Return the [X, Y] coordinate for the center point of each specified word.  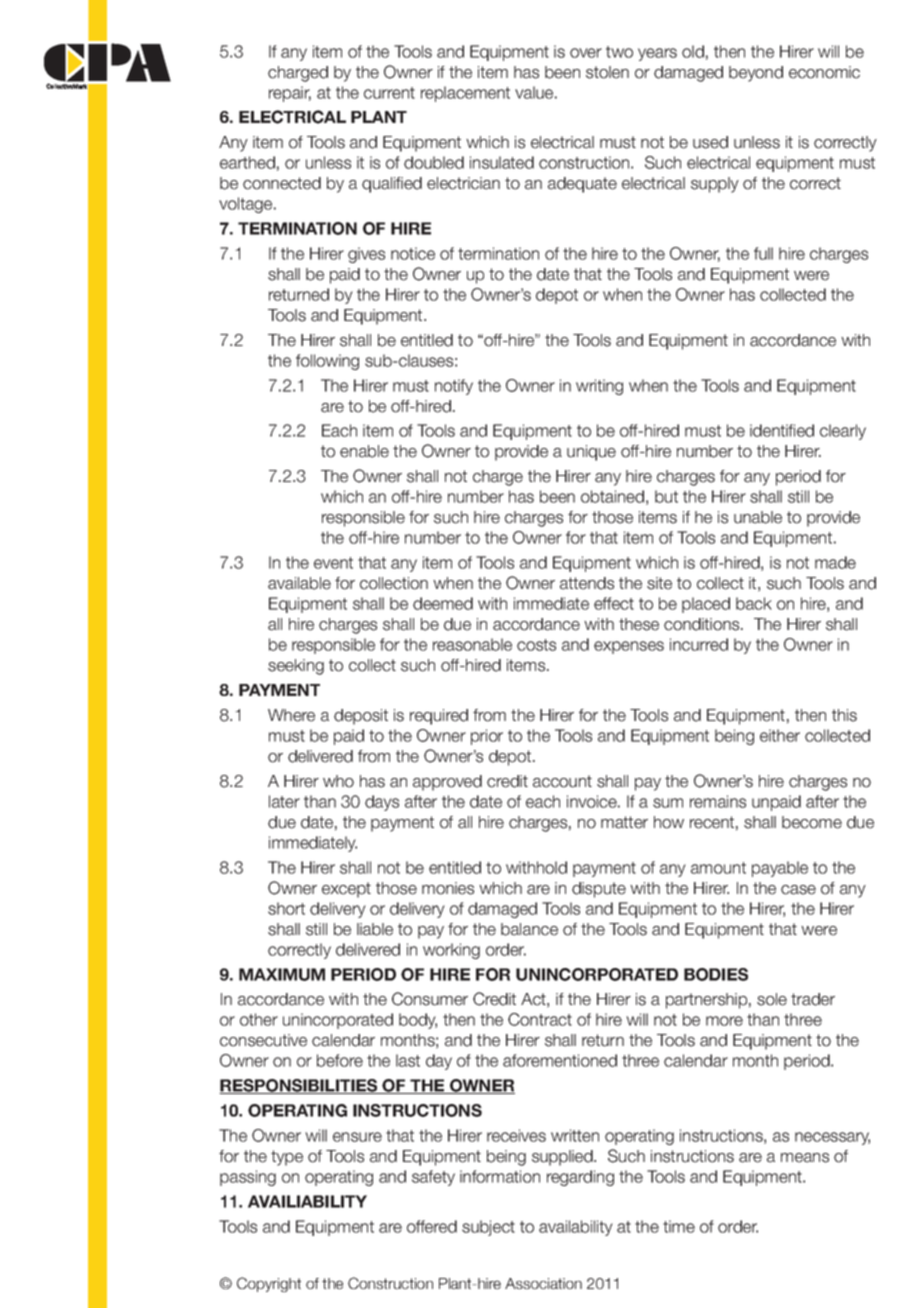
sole [772, 999]
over [586, 53]
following [327, 362]
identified [782, 430]
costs [536, 645]
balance [529, 929]
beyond [756, 74]
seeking [296, 667]
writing [599, 387]
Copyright [269, 1284]
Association [543, 1283]
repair [290, 94]
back [754, 603]
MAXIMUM [282, 974]
